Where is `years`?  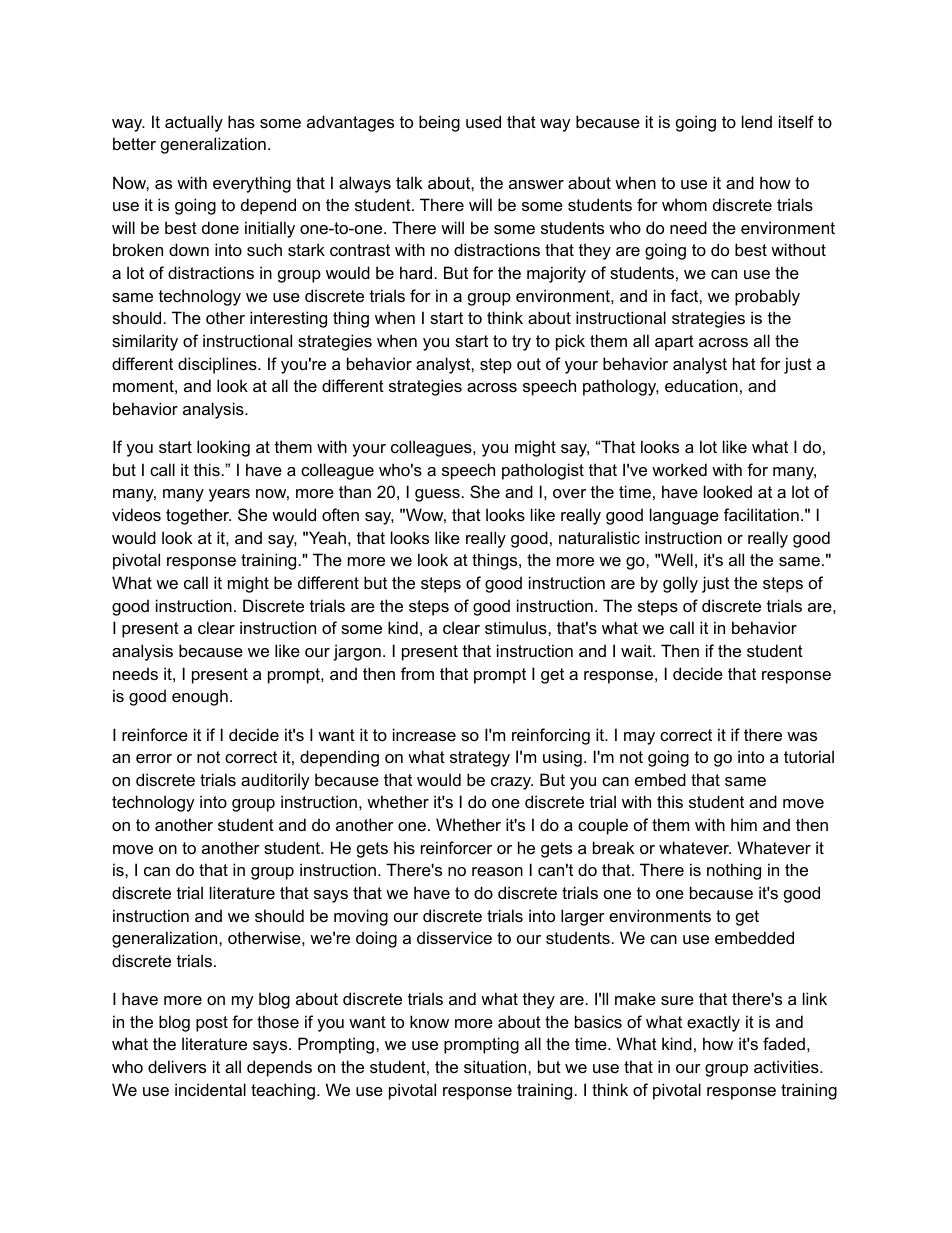 years is located at coordinates (229, 495).
